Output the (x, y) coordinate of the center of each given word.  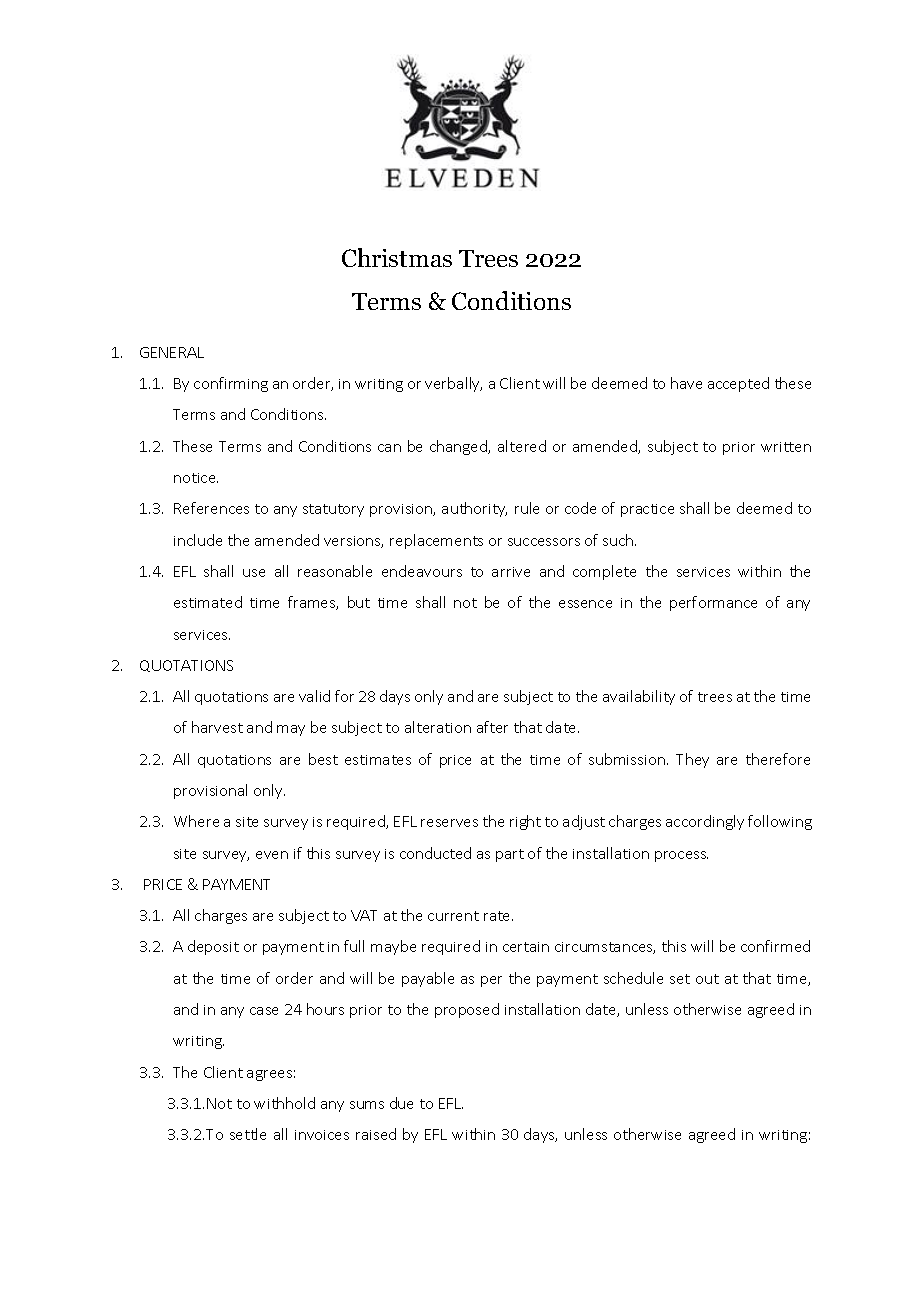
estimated (208, 602)
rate (498, 916)
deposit (213, 947)
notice (196, 478)
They (692, 760)
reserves (449, 823)
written (786, 447)
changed (460, 447)
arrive (511, 572)
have (686, 383)
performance (713, 603)
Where (196, 821)
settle (248, 1134)
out (707, 979)
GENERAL (172, 352)
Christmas (397, 257)
